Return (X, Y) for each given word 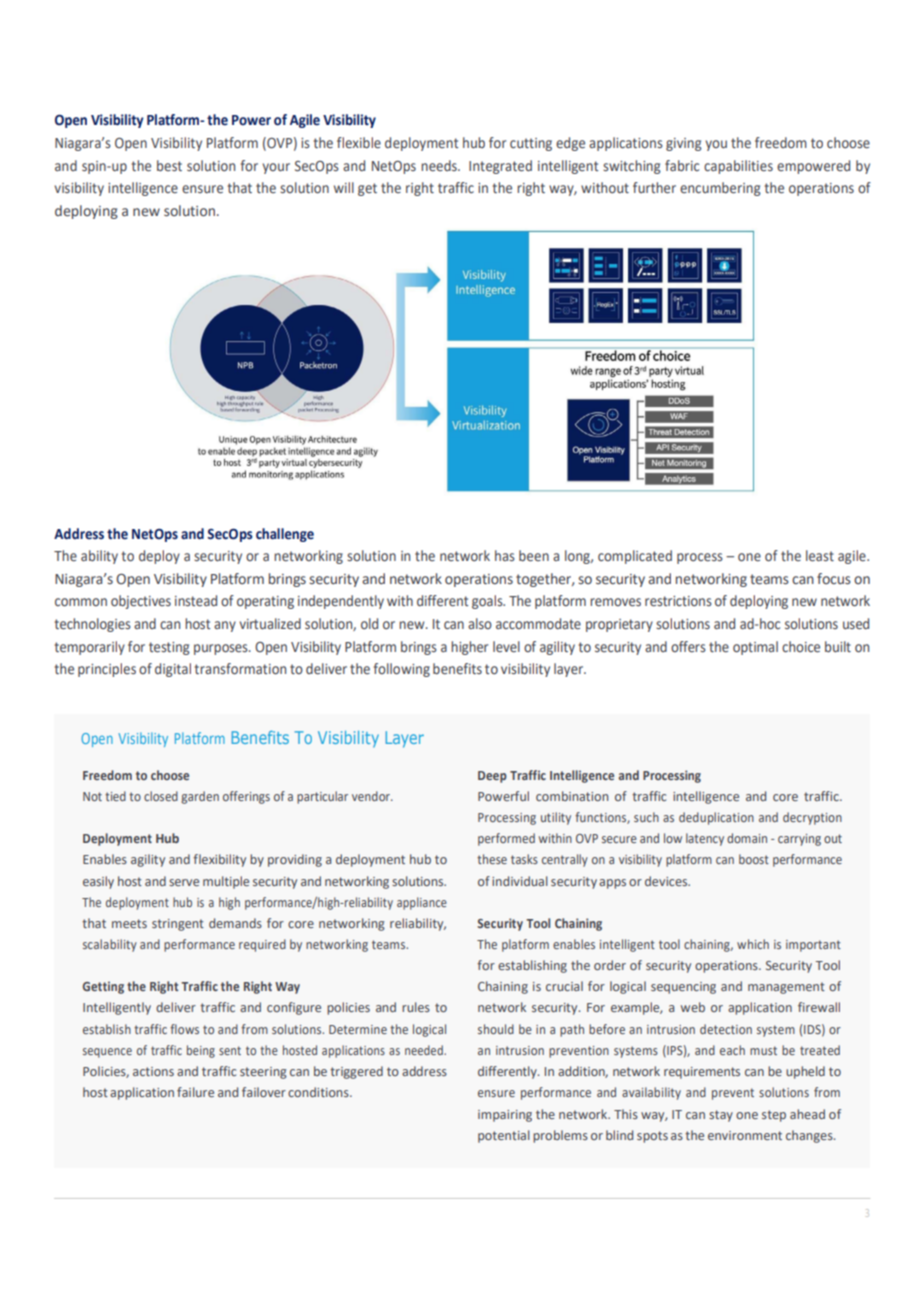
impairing (505, 1116)
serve (184, 882)
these (492, 859)
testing (169, 648)
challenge (285, 535)
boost (754, 859)
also (480, 623)
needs (440, 165)
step (774, 1116)
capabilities (738, 167)
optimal (755, 648)
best (169, 165)
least (820, 556)
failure (195, 1092)
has (505, 555)
